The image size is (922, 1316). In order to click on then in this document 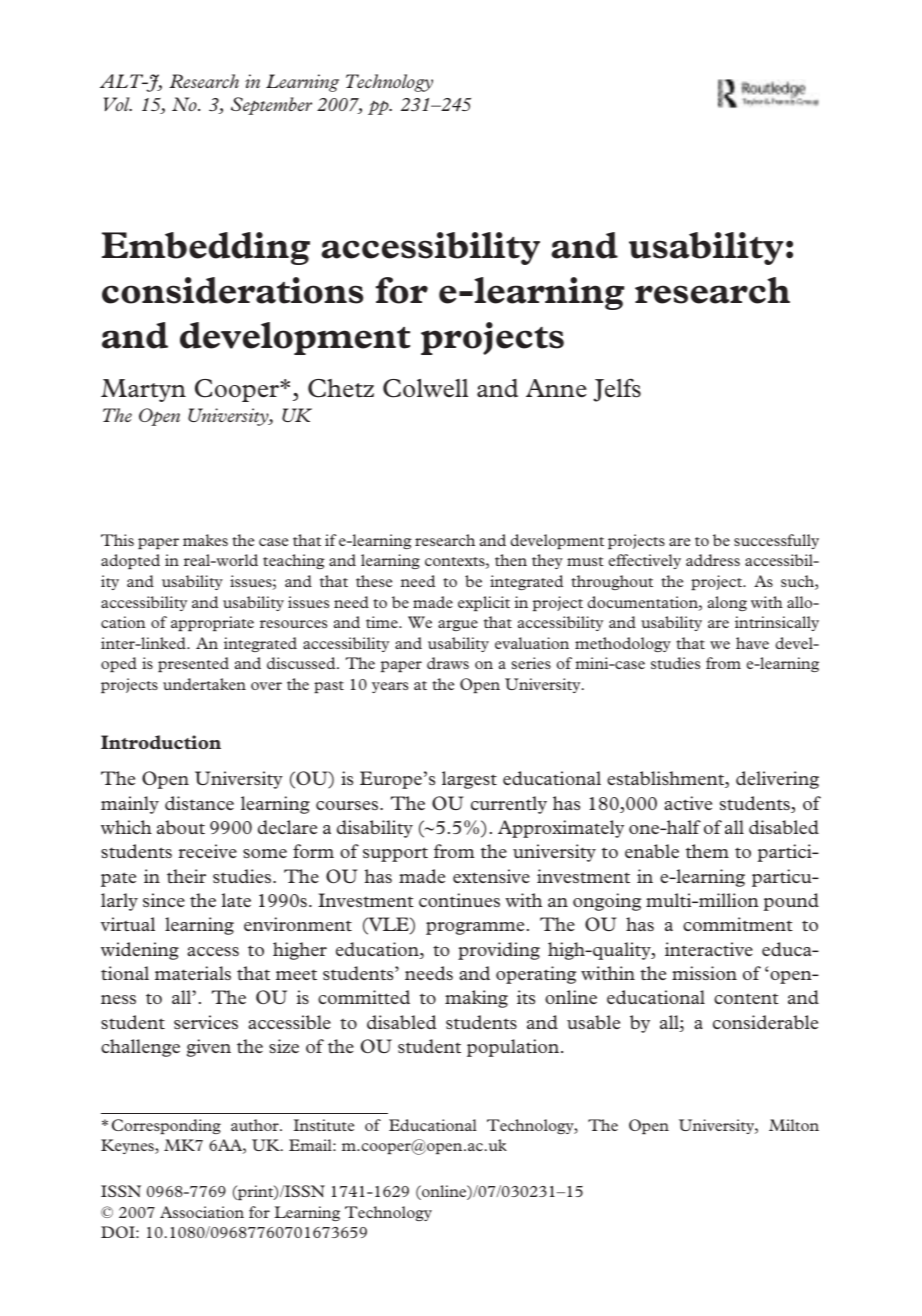, I will do `click(511, 560)`.
